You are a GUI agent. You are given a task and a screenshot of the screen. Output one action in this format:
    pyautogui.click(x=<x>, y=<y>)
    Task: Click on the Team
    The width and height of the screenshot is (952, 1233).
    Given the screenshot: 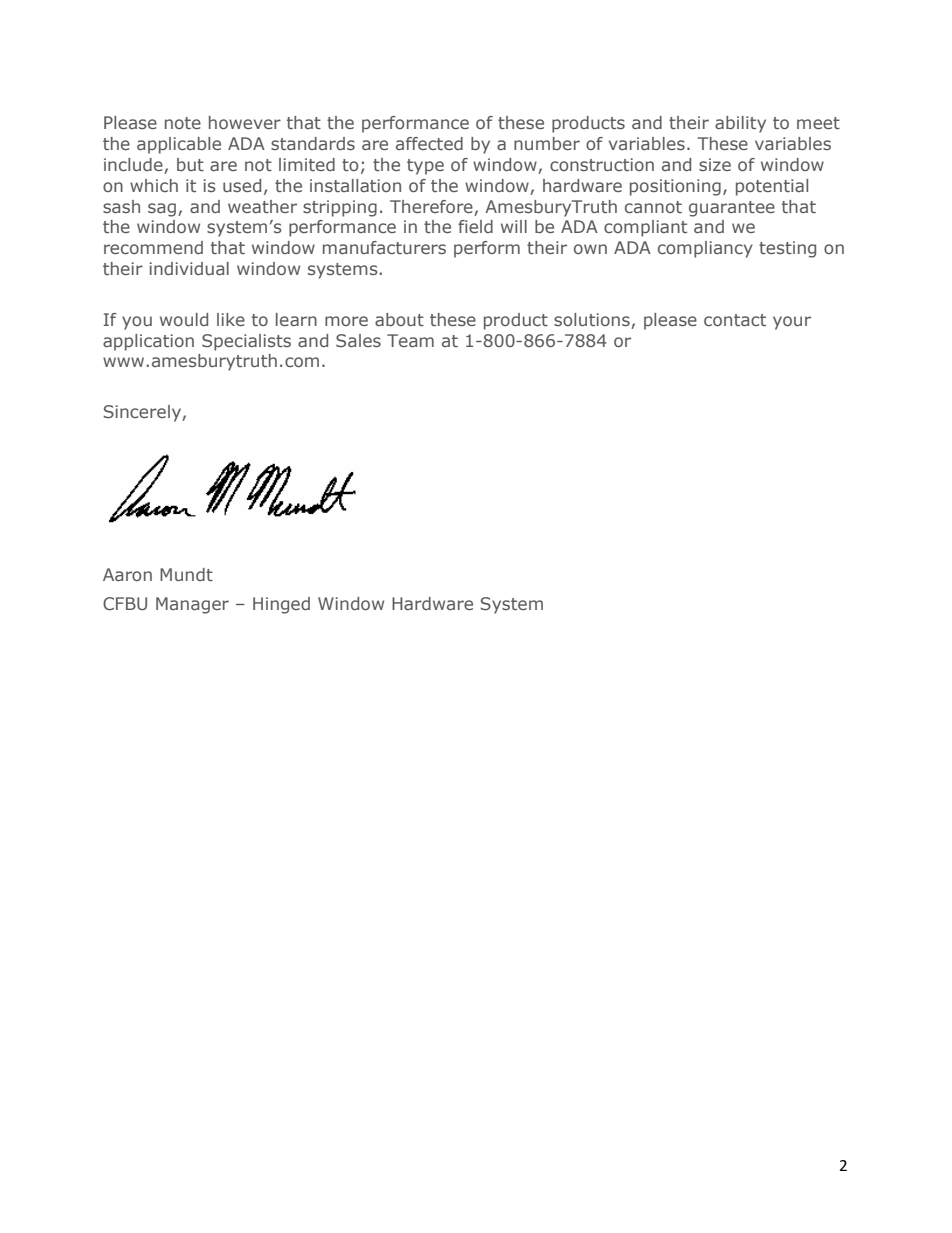 What is the action you would take?
    pyautogui.click(x=410, y=340)
